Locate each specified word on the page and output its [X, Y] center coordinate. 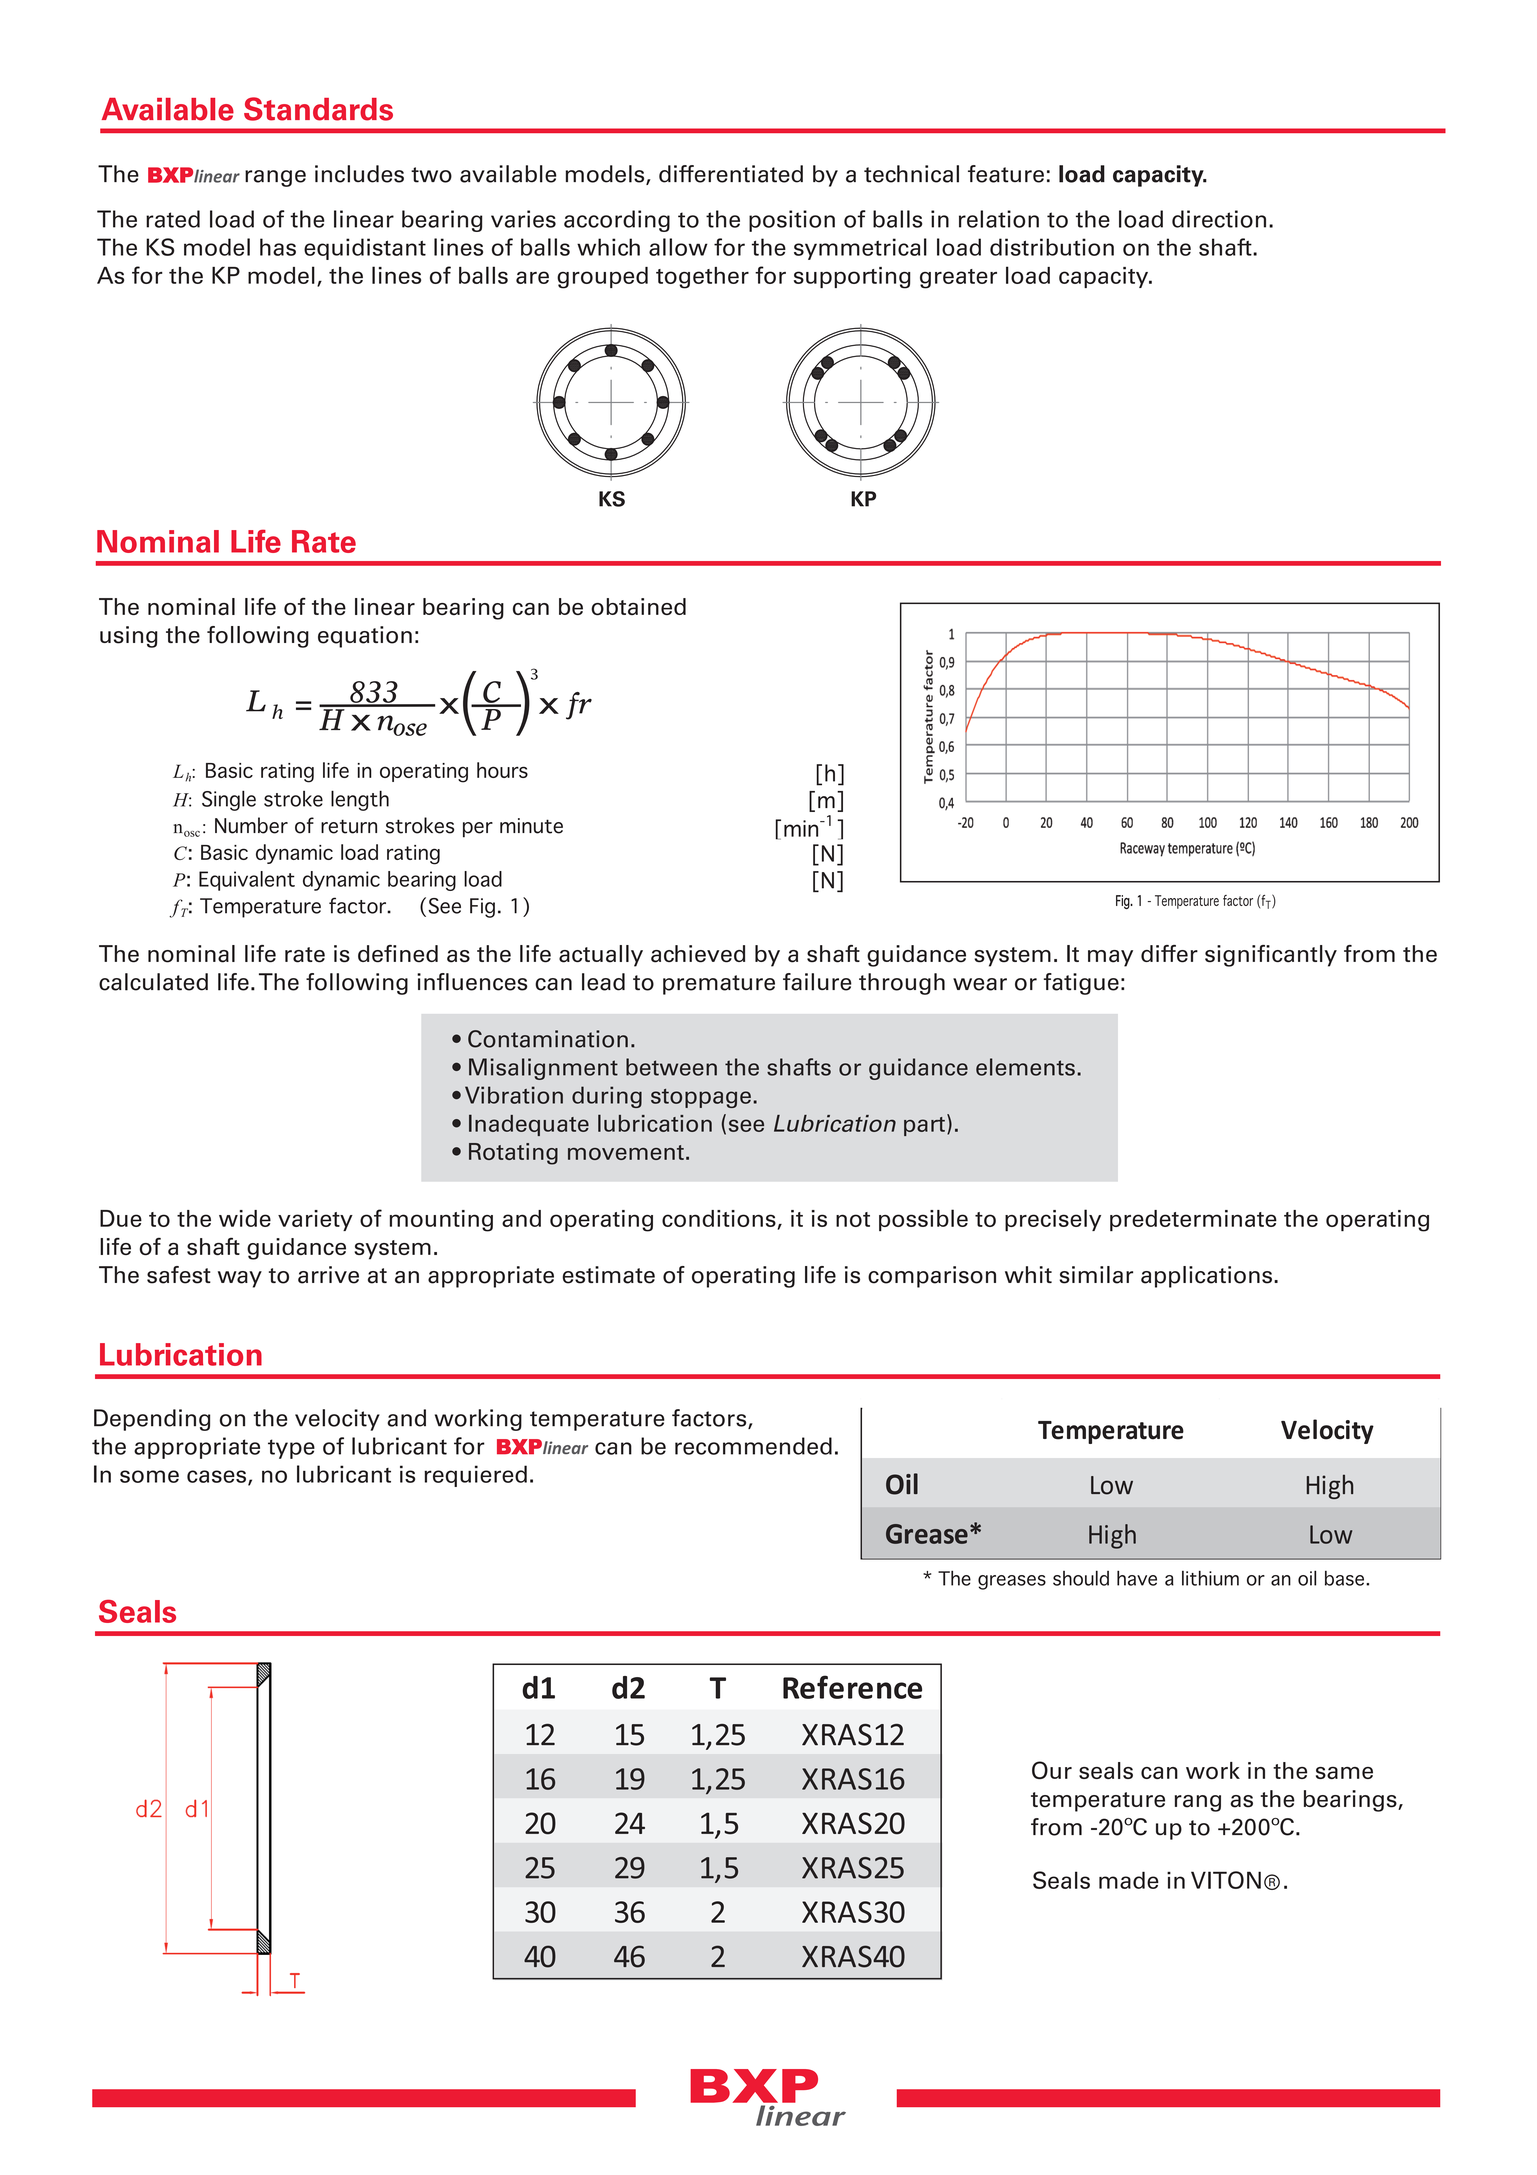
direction [1219, 219]
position [792, 221]
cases [218, 1477]
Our [1052, 1770]
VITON [1226, 1880]
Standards [318, 109]
